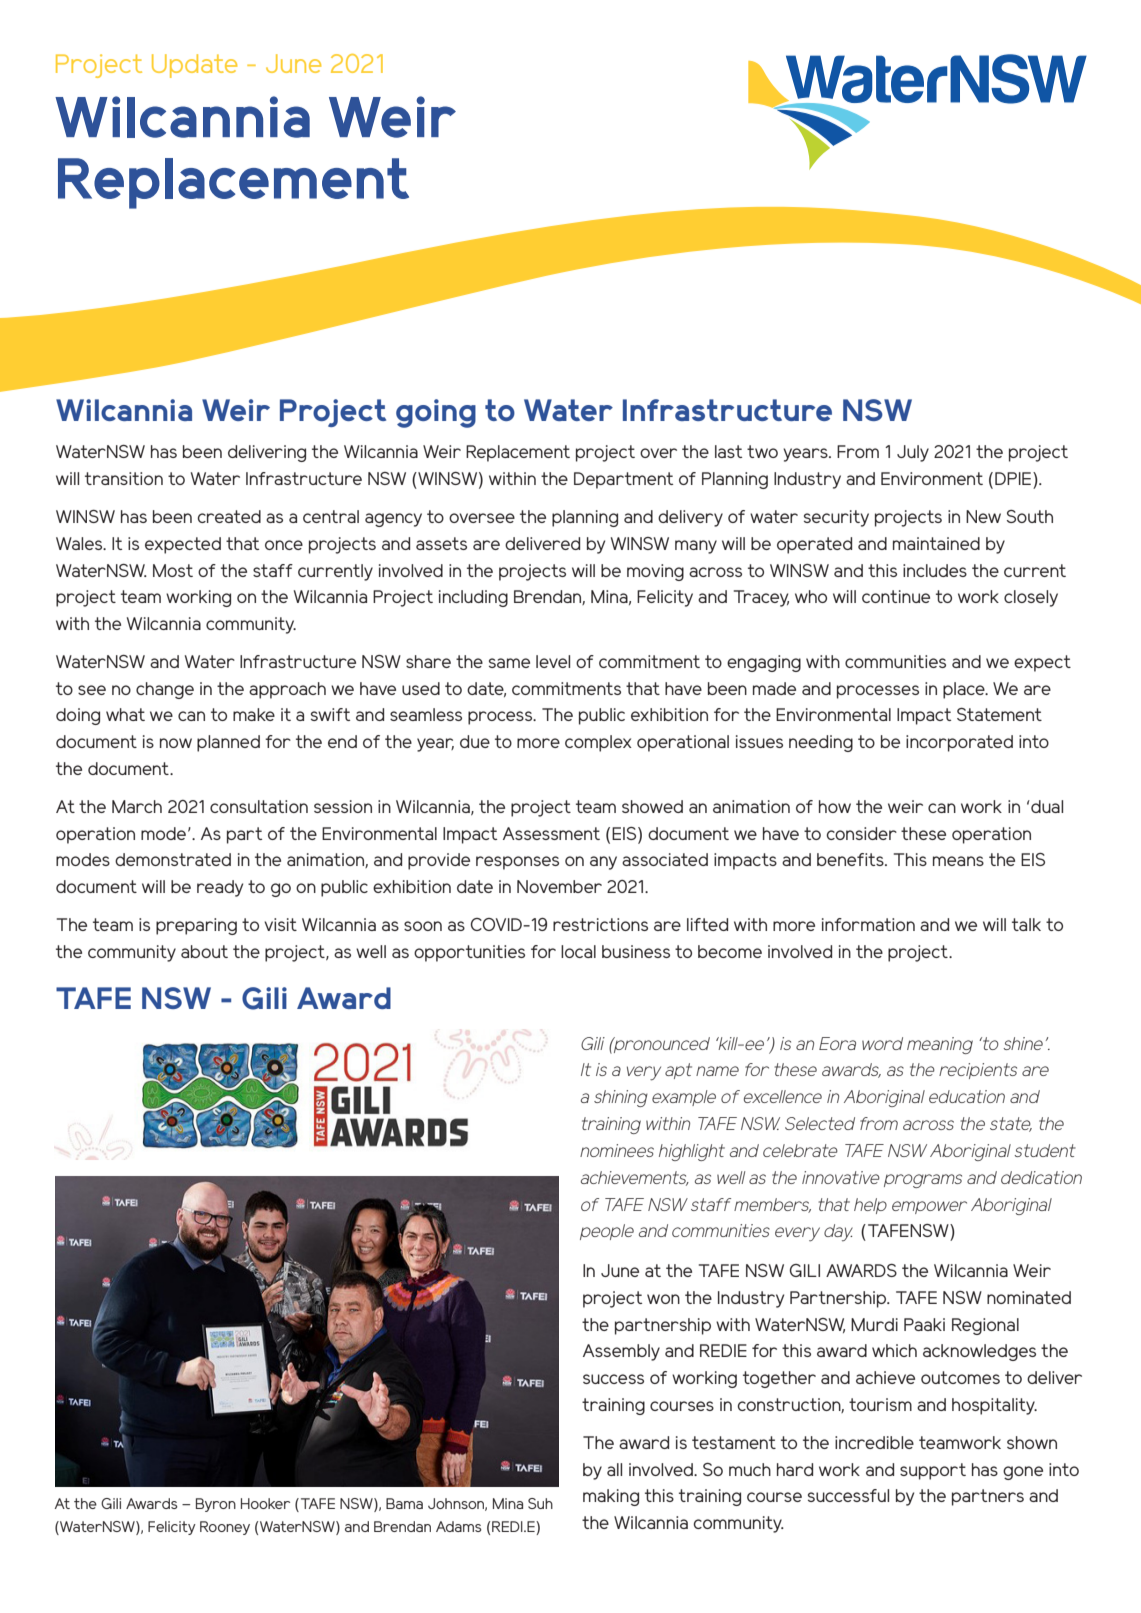 The image size is (1141, 1613). I want to click on March, so click(137, 806).
